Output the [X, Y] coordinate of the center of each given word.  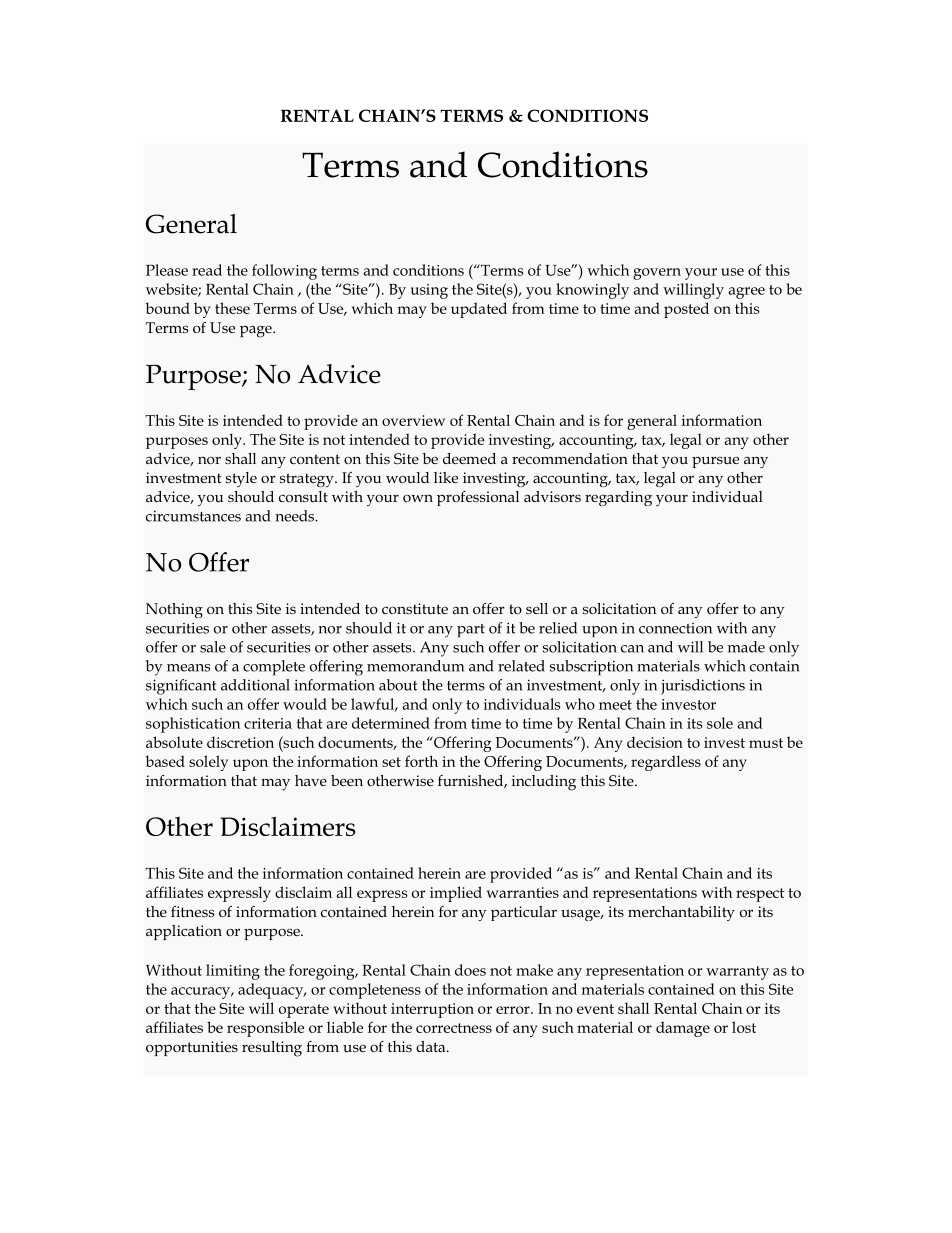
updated [479, 310]
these [232, 308]
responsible [265, 1029]
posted [686, 310]
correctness [454, 1028]
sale [213, 647]
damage [683, 1029]
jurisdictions [703, 687]
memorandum [415, 666]
